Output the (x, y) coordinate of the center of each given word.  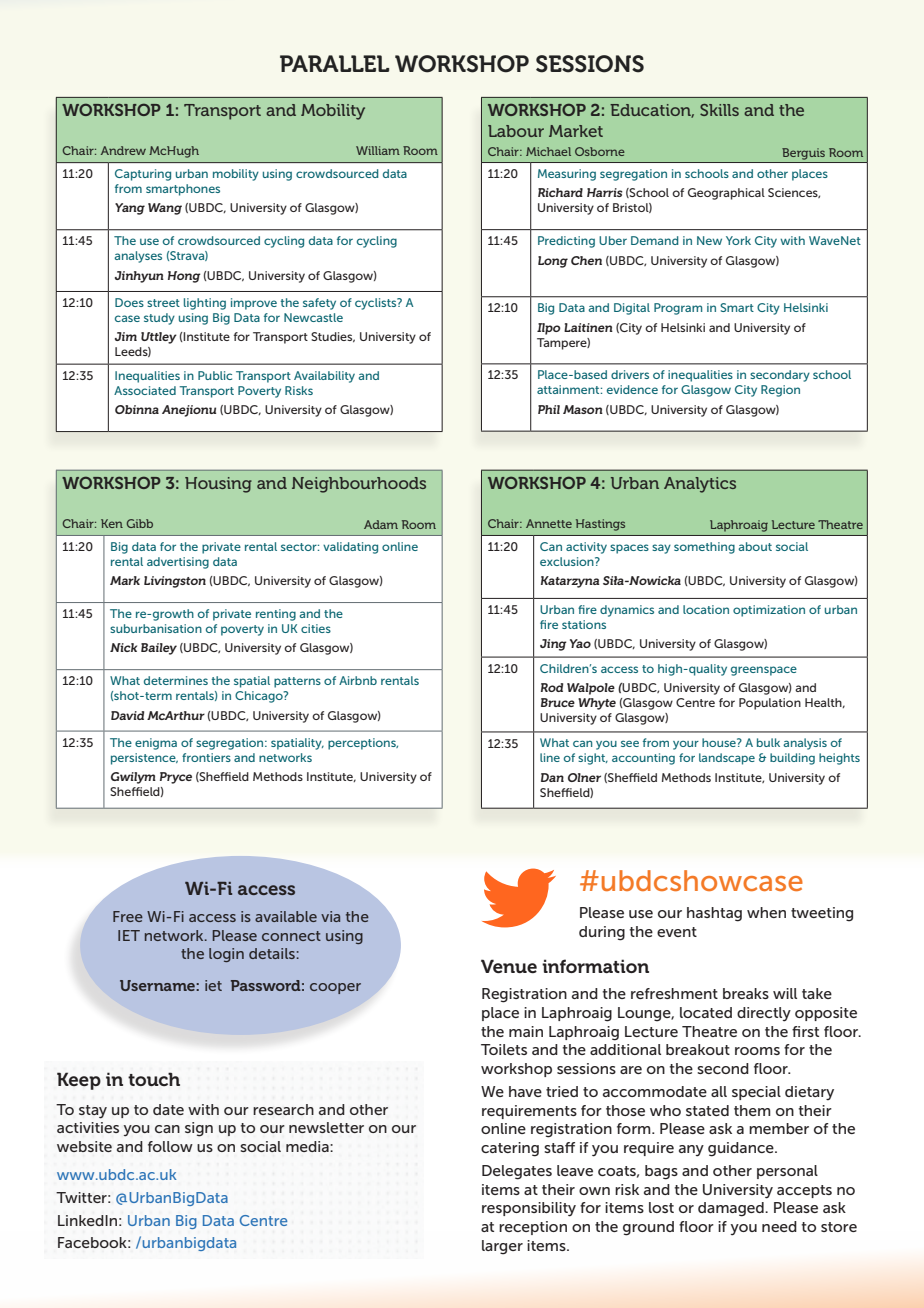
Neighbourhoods (359, 485)
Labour (516, 131)
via (330, 916)
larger (502, 1247)
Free (128, 916)
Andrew (123, 150)
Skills (719, 110)
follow (170, 1146)
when (766, 912)
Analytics (700, 485)
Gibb (140, 523)
